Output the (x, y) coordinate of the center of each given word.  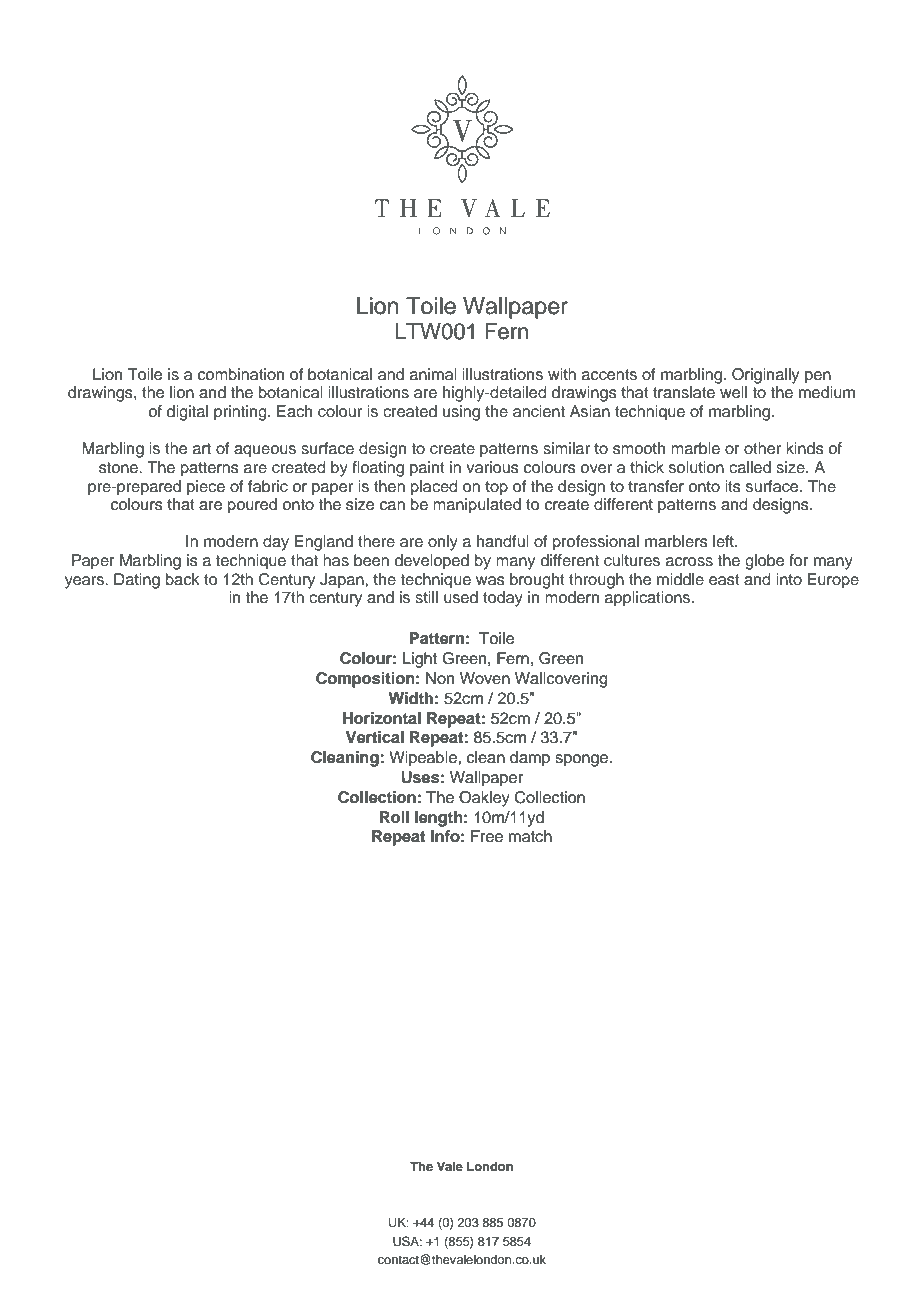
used (461, 597)
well (733, 392)
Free (487, 836)
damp (530, 759)
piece (206, 488)
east (724, 580)
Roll (394, 817)
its (733, 486)
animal (433, 374)
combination (241, 374)
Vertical (375, 737)
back (183, 579)
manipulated (477, 506)
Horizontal (382, 718)
